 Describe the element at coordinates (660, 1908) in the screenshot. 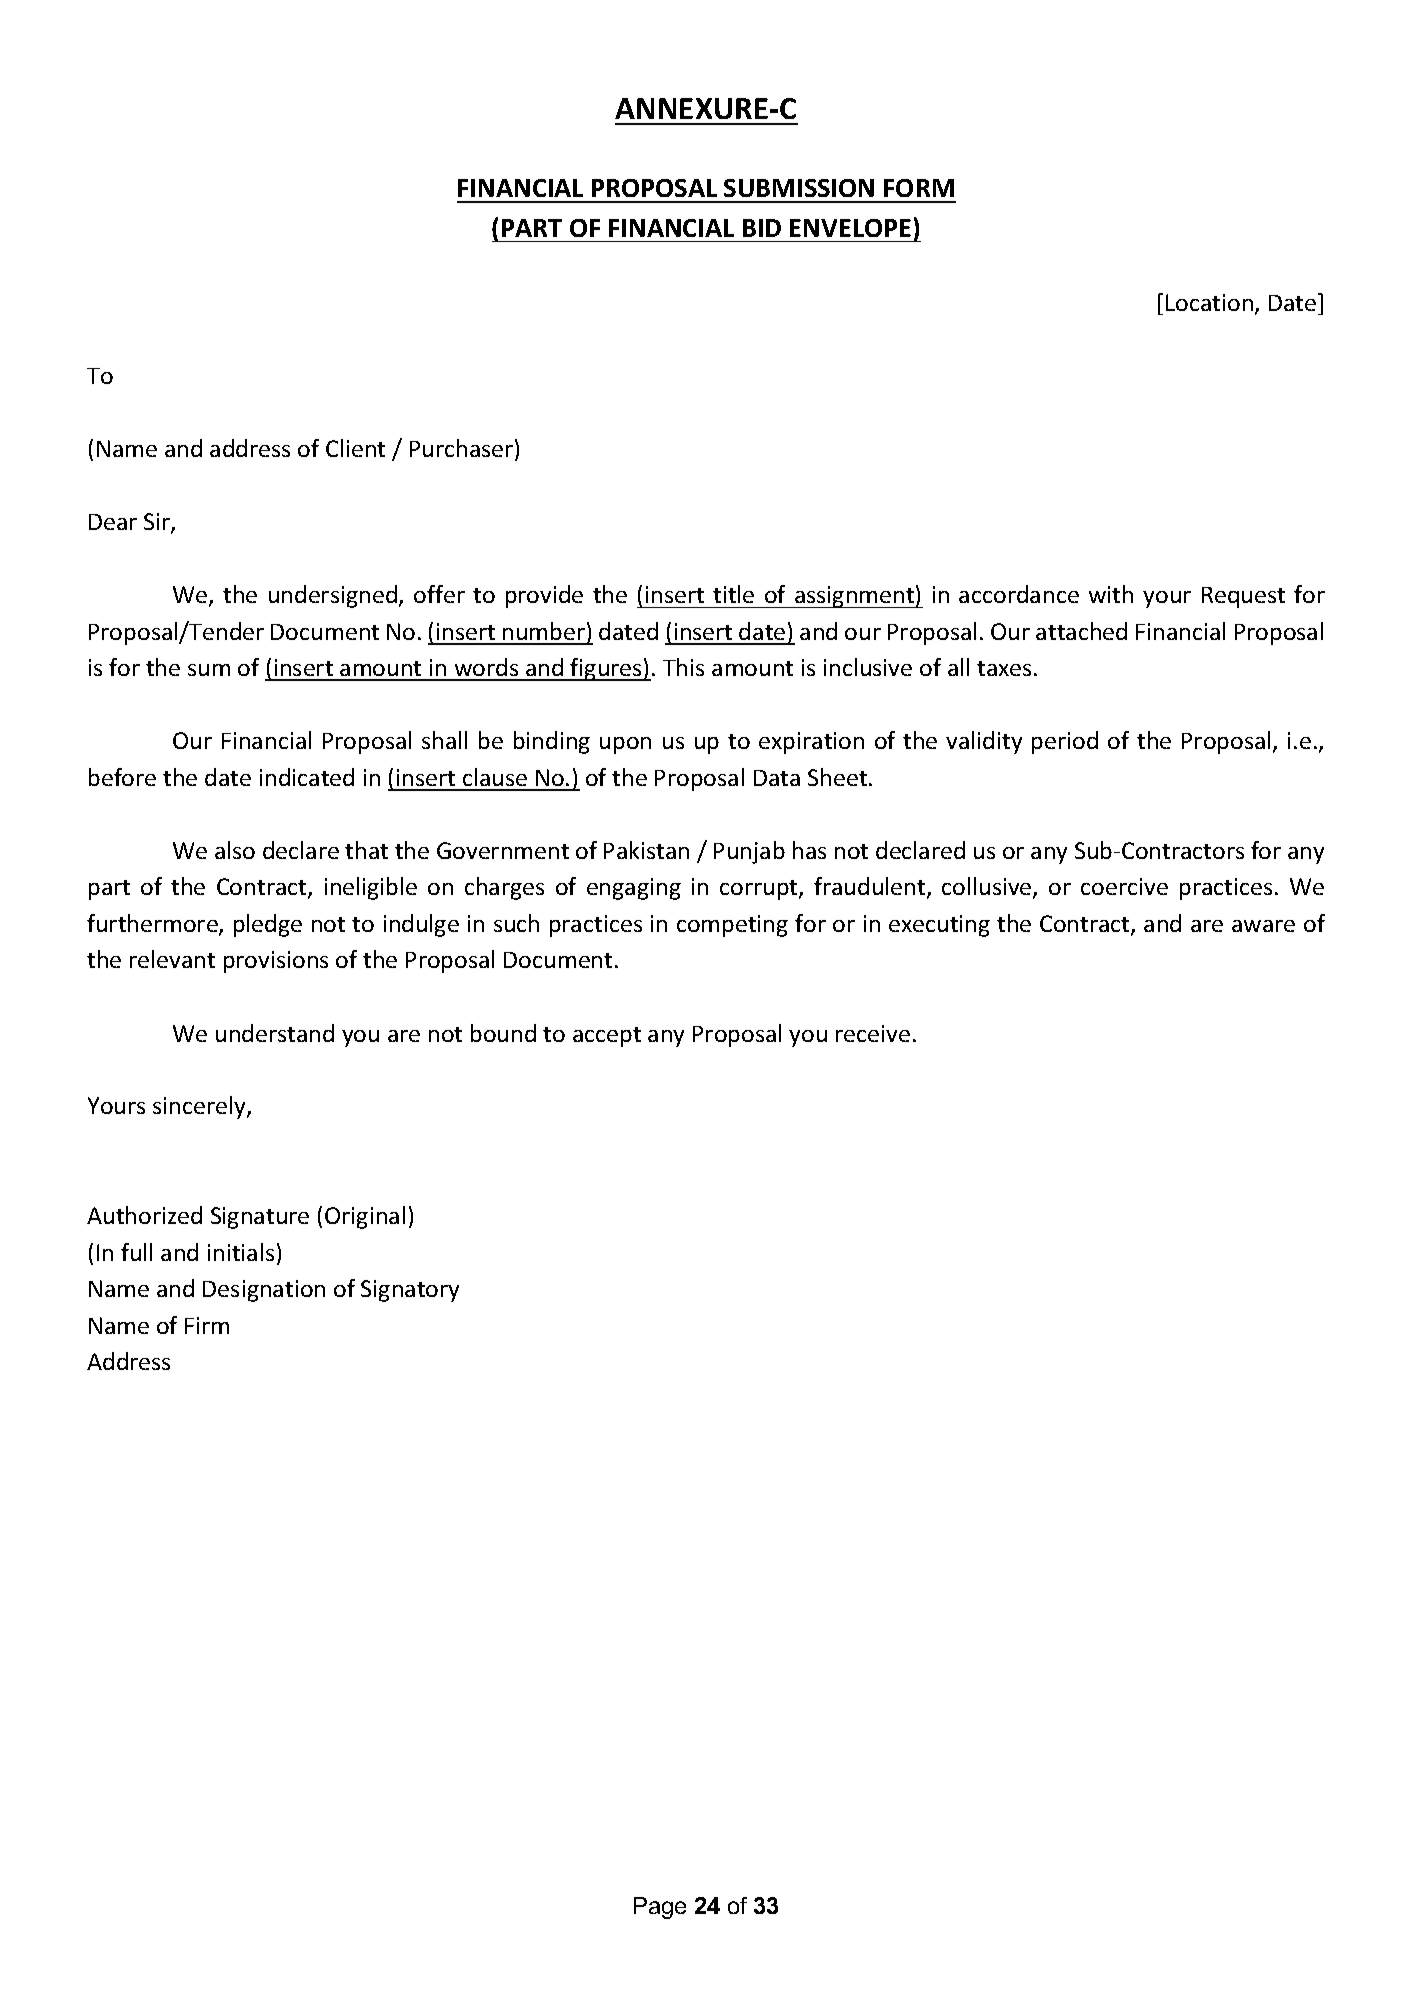

I see `Page` at that location.
